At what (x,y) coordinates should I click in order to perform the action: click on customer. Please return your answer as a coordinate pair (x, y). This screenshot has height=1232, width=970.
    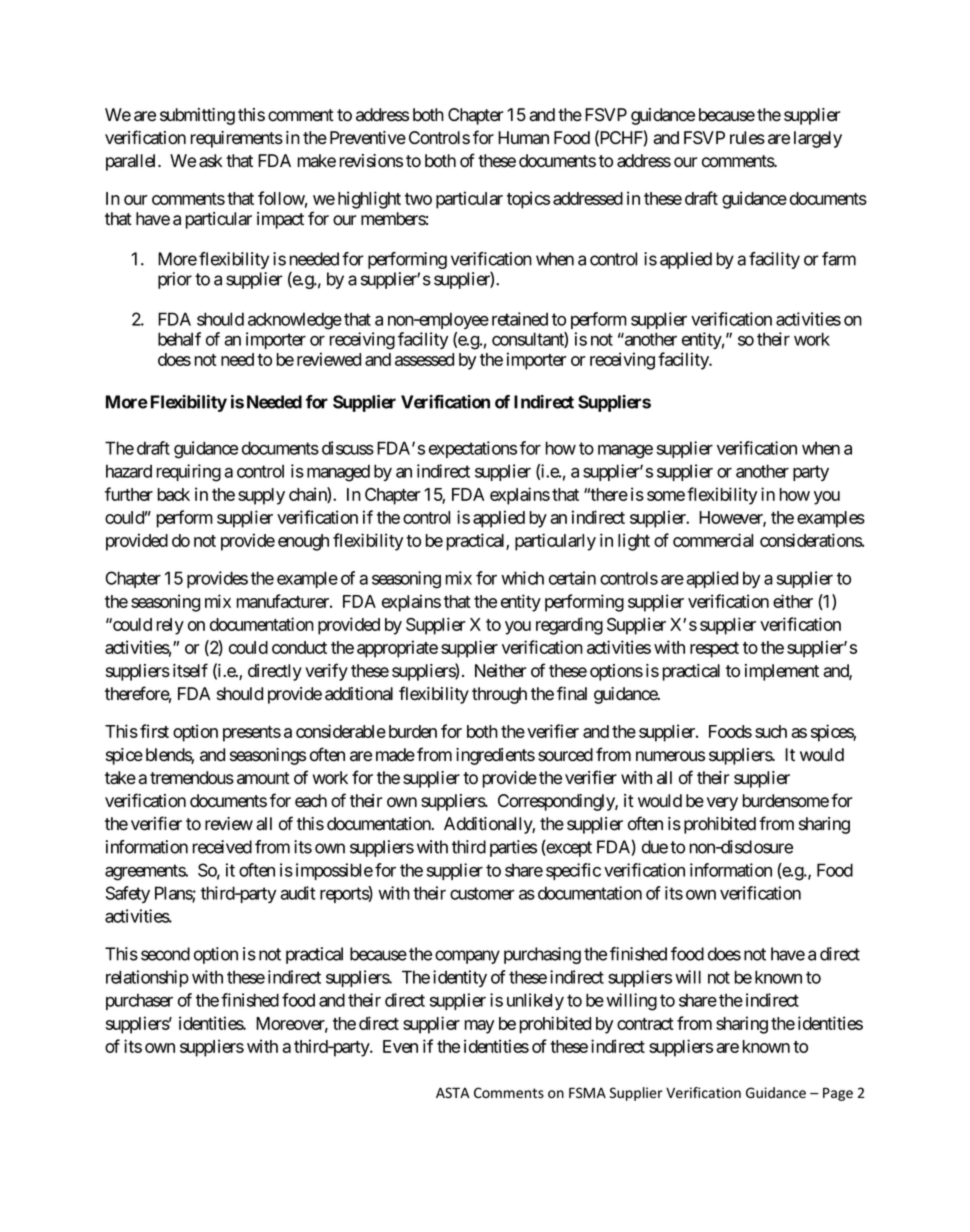
    Looking at the image, I should click on (482, 893).
